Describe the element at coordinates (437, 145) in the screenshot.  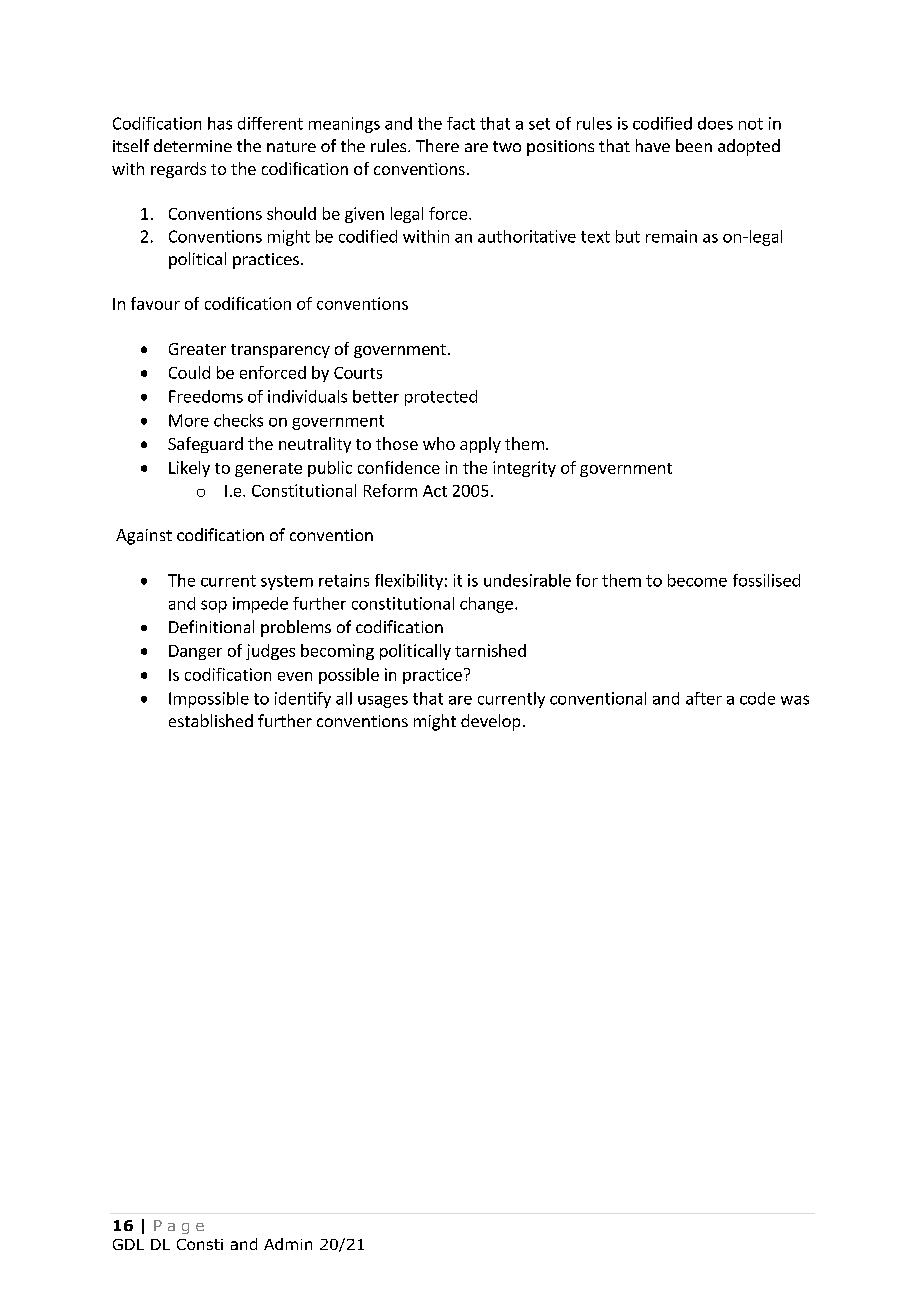
I see `There` at that location.
